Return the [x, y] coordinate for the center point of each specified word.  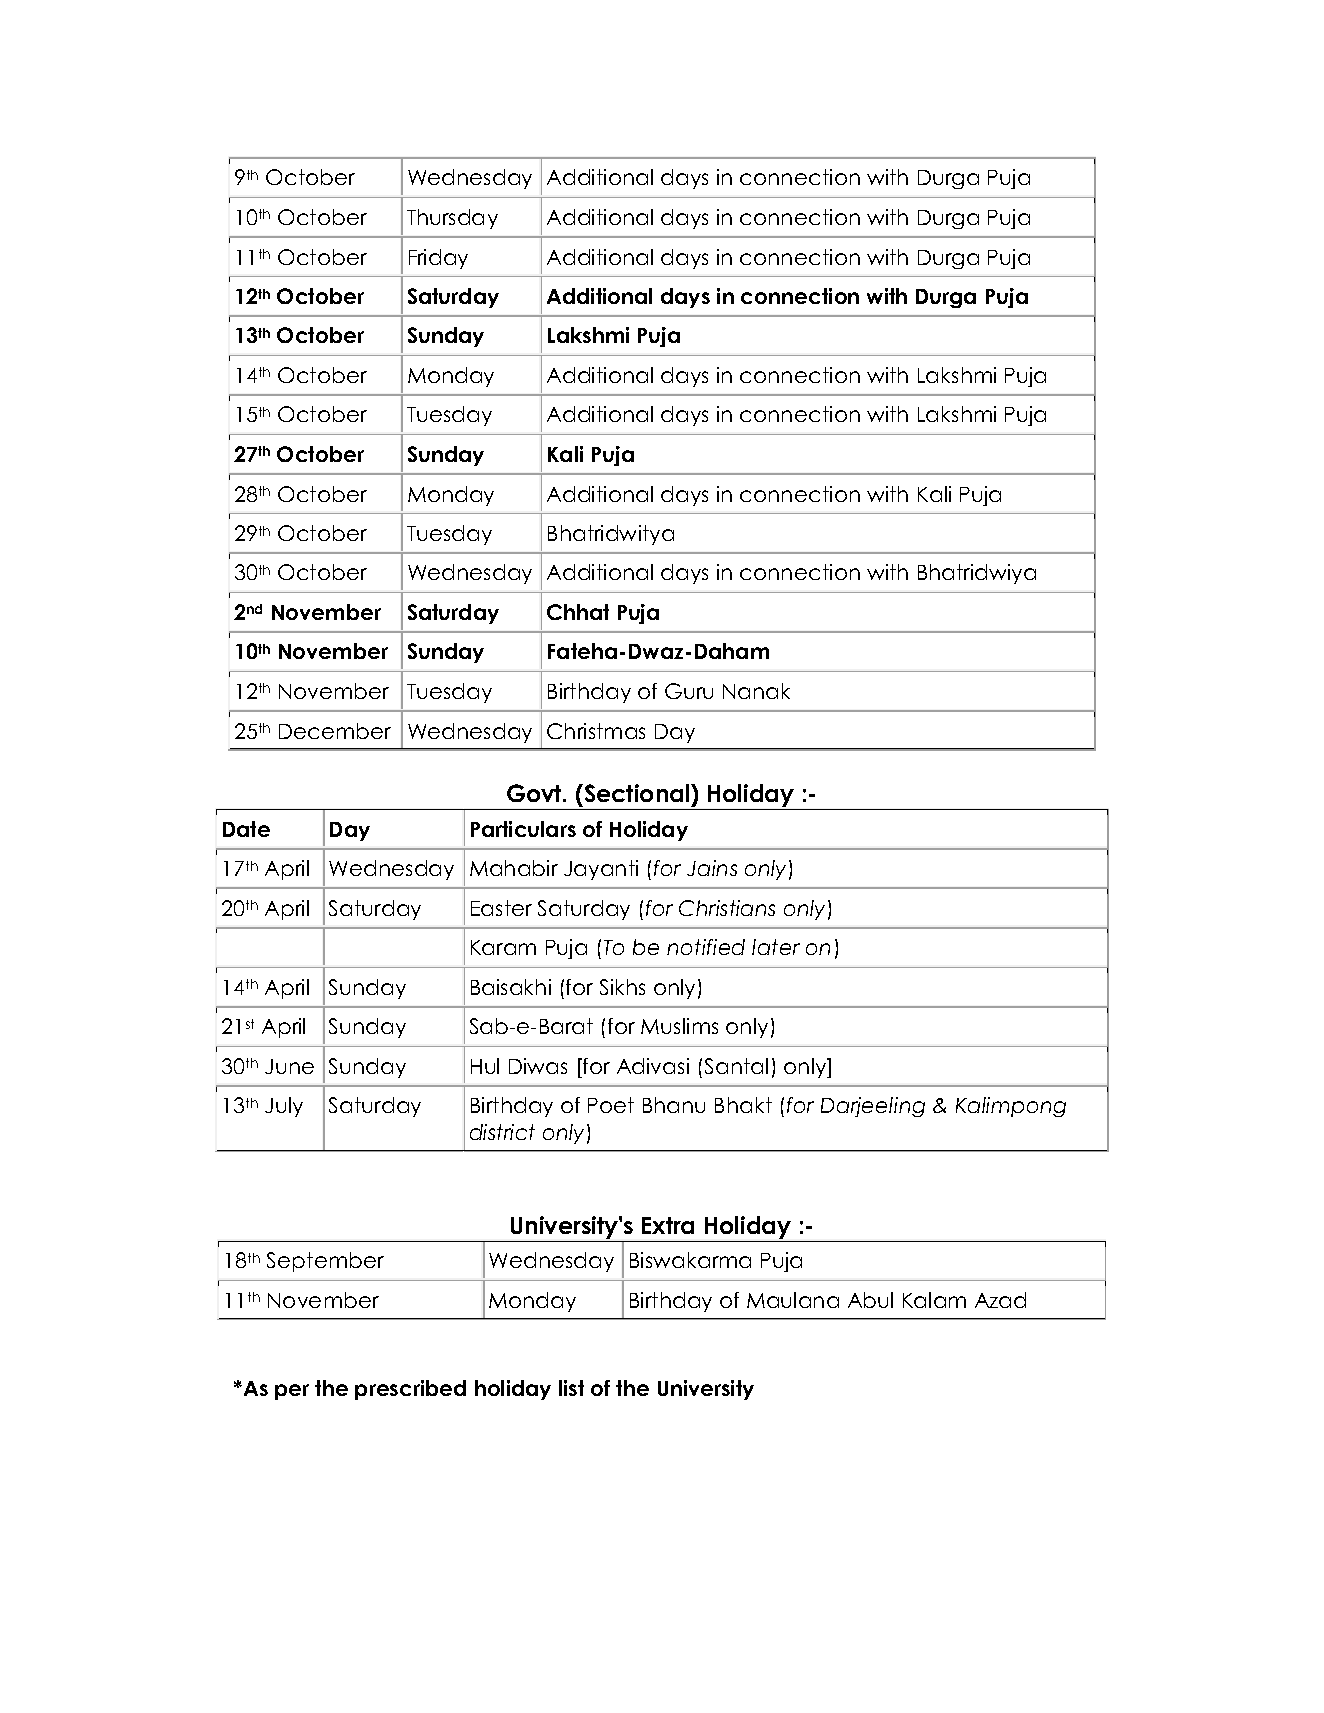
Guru [689, 691]
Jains [712, 868]
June [289, 1066]
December [335, 731]
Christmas [596, 731]
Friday [438, 259]
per [292, 1392]
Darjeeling [873, 1107]
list [571, 1388]
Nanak [756, 691]
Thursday [452, 219]
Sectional [637, 793]
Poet [611, 1105]
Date [246, 829]
